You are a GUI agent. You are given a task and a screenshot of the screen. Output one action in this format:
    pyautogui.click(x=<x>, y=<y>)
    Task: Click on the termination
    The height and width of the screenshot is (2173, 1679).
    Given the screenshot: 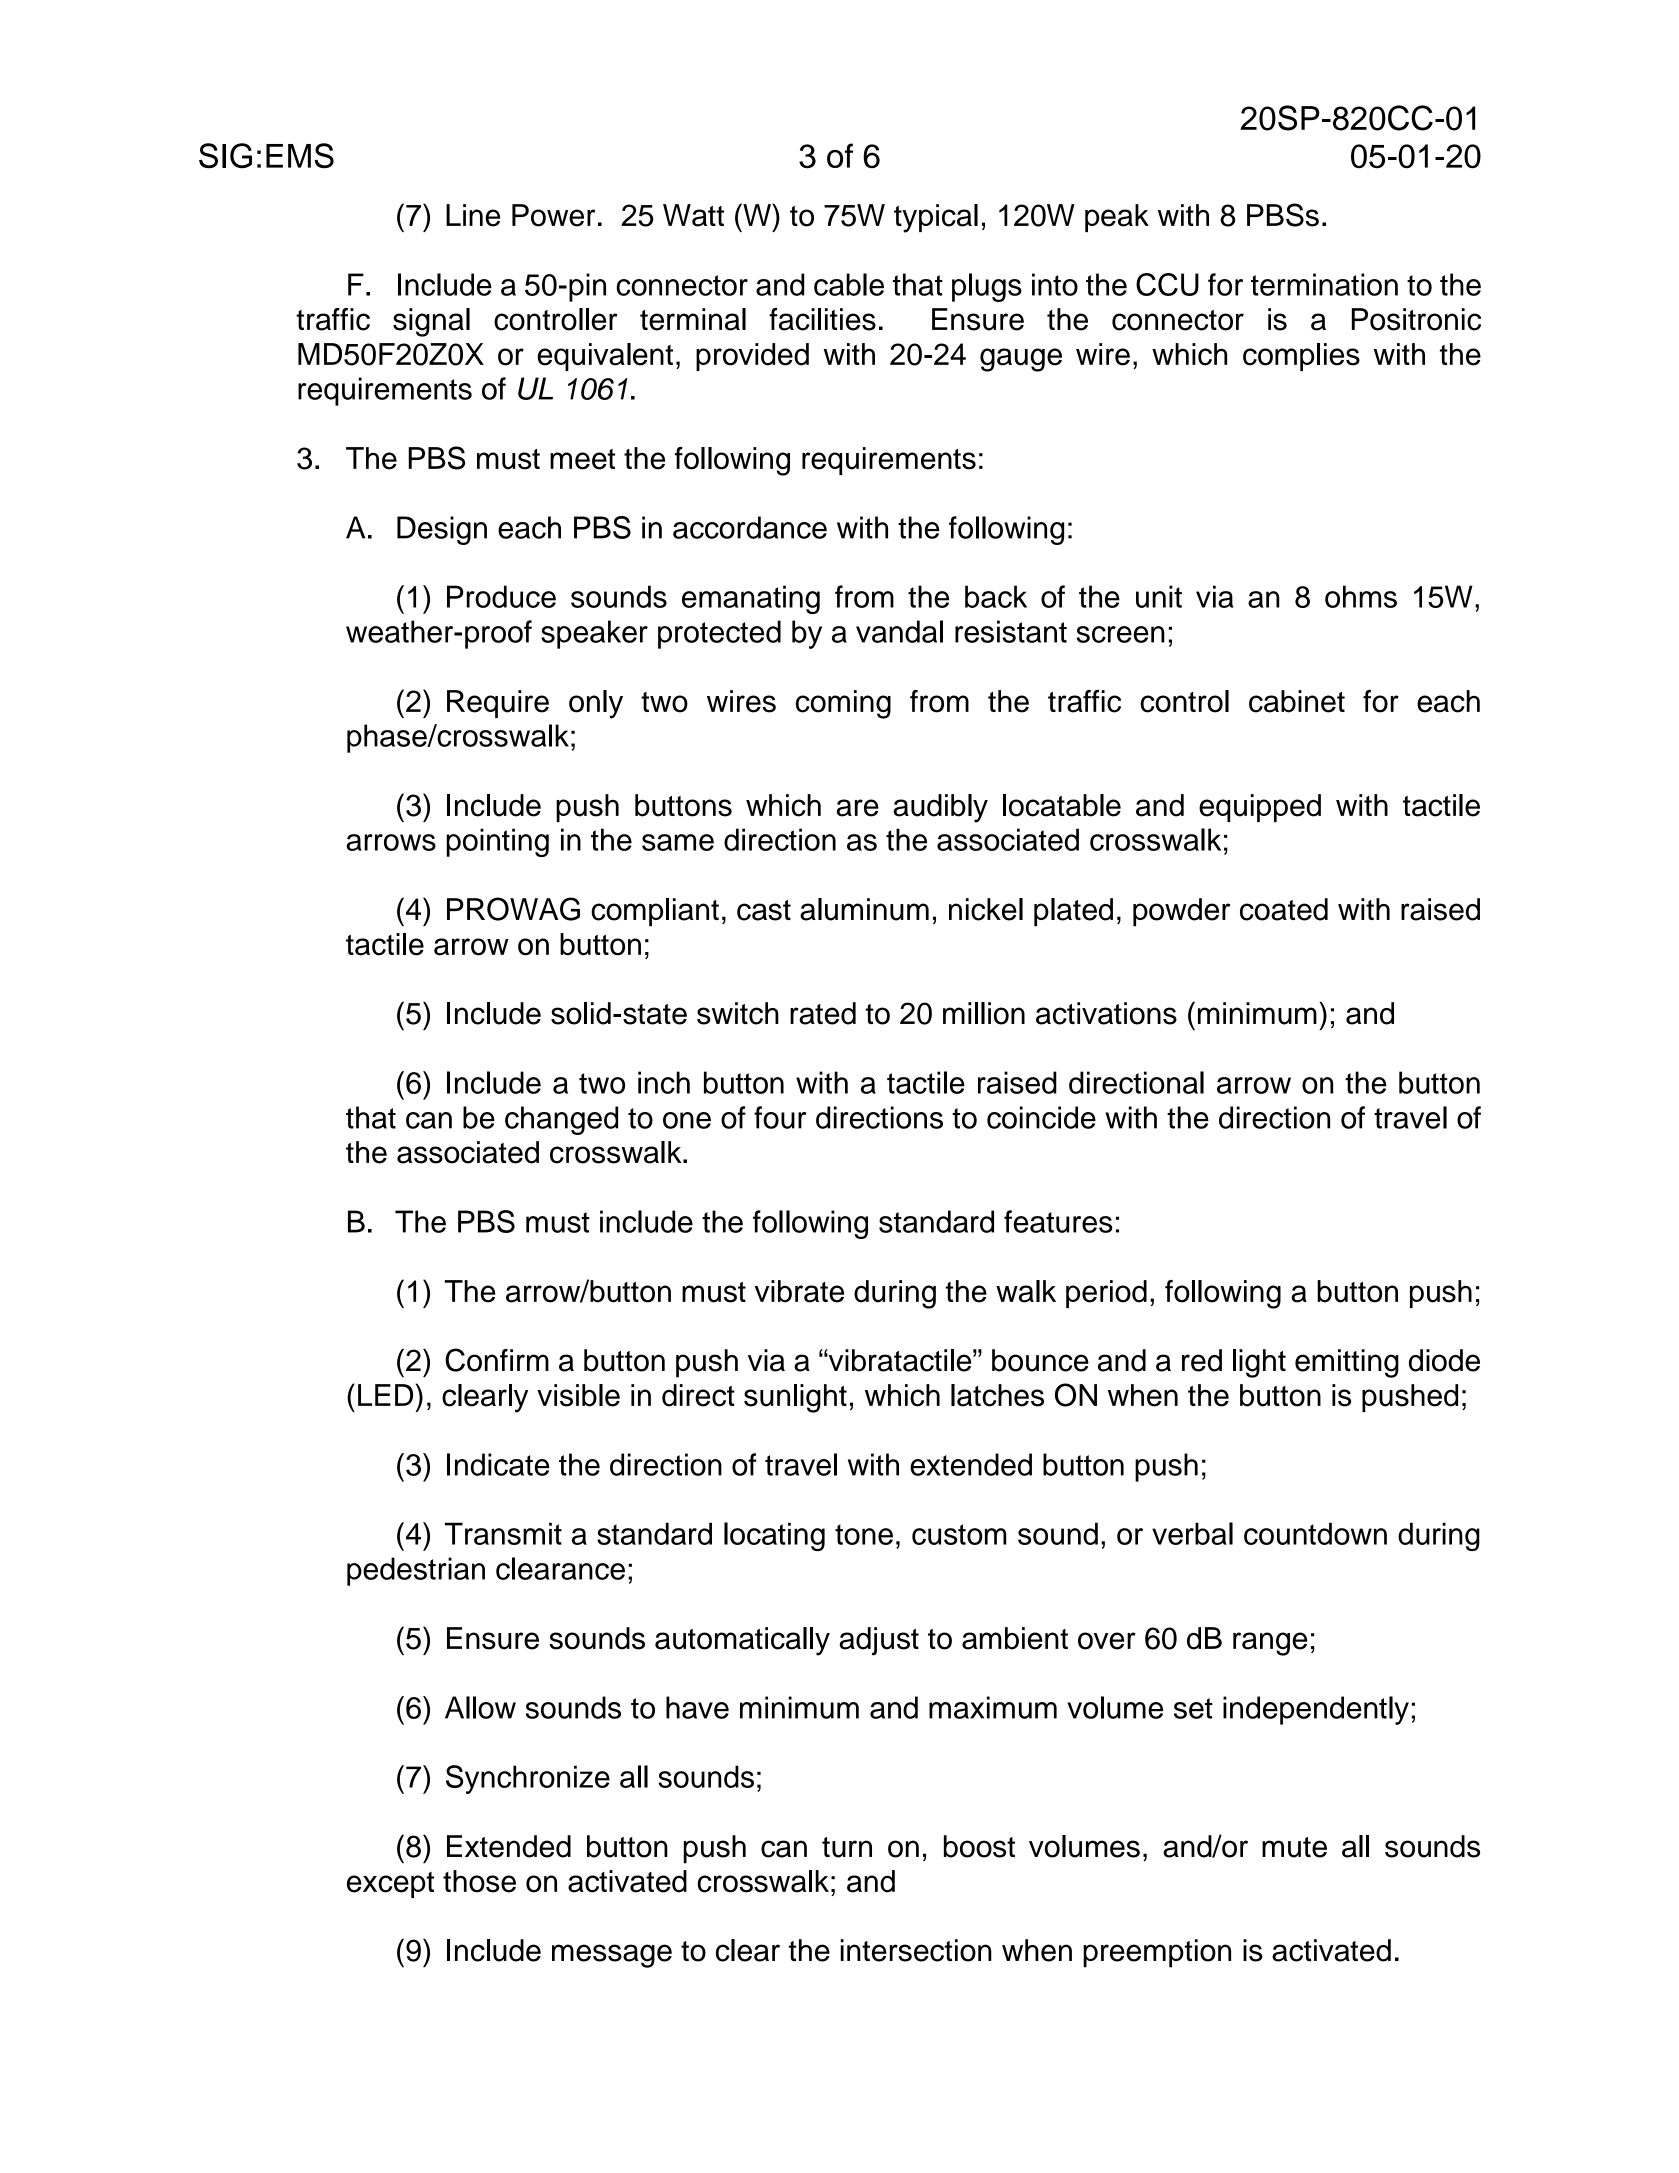 What is the action you would take?
    pyautogui.click(x=1324, y=284)
